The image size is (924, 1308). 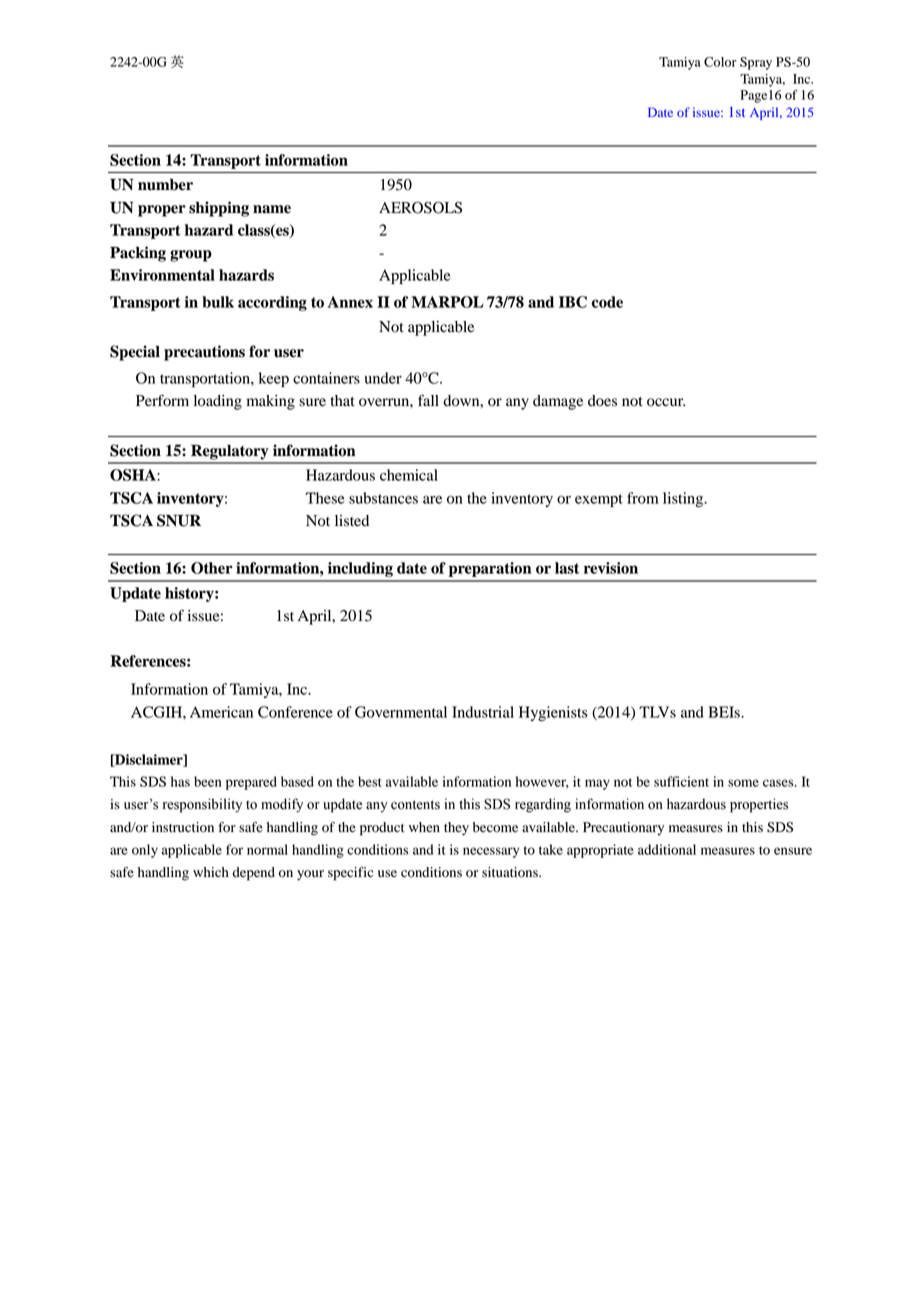 What do you see at coordinates (165, 185) in the screenshot?
I see `number` at bounding box center [165, 185].
